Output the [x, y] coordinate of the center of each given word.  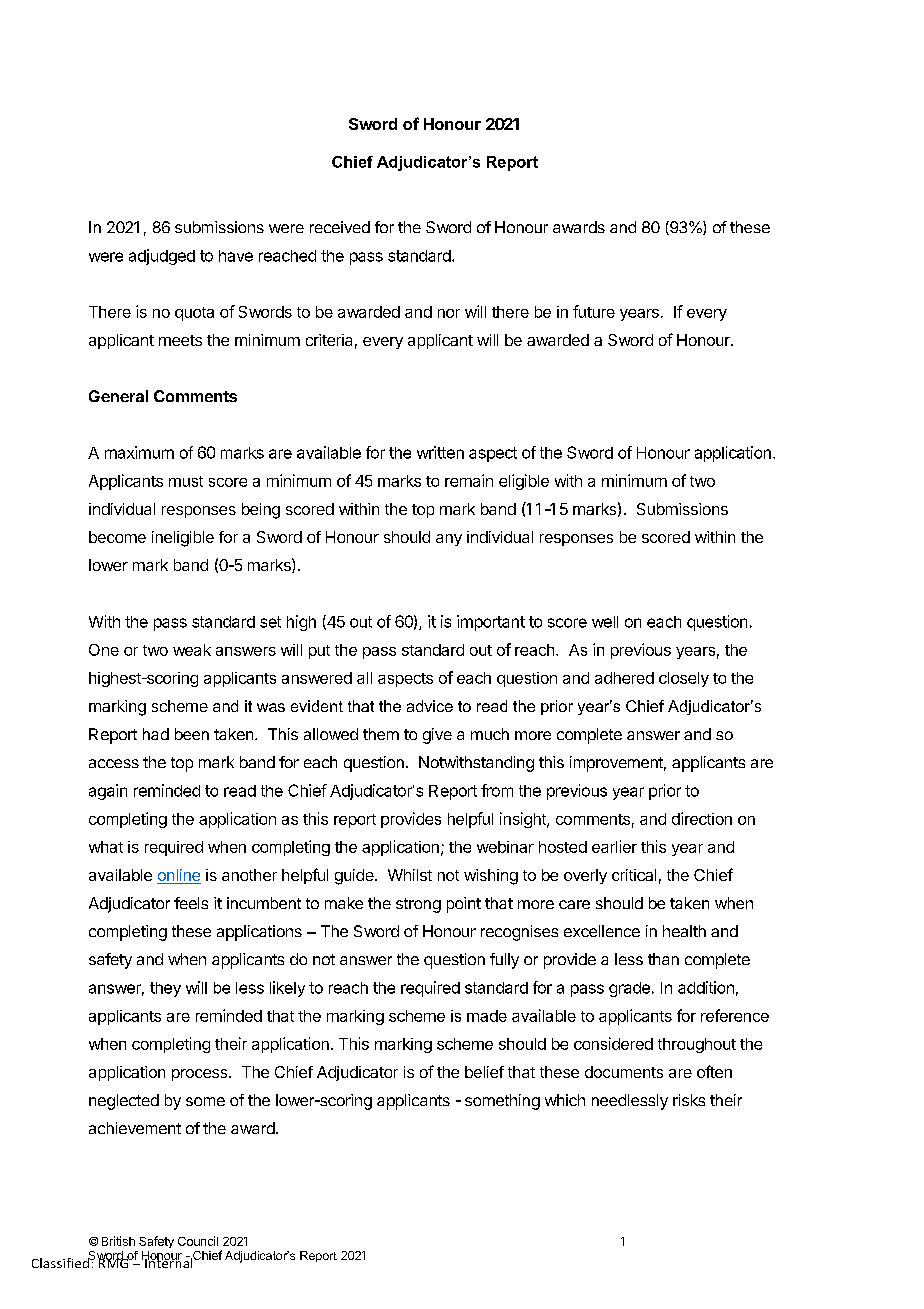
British [118, 1241]
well [605, 622]
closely [684, 679]
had [156, 734]
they [165, 989]
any [449, 540]
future [594, 311]
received [340, 227]
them [381, 734]
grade [629, 989]
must [186, 481]
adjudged [162, 257]
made [487, 1016]
